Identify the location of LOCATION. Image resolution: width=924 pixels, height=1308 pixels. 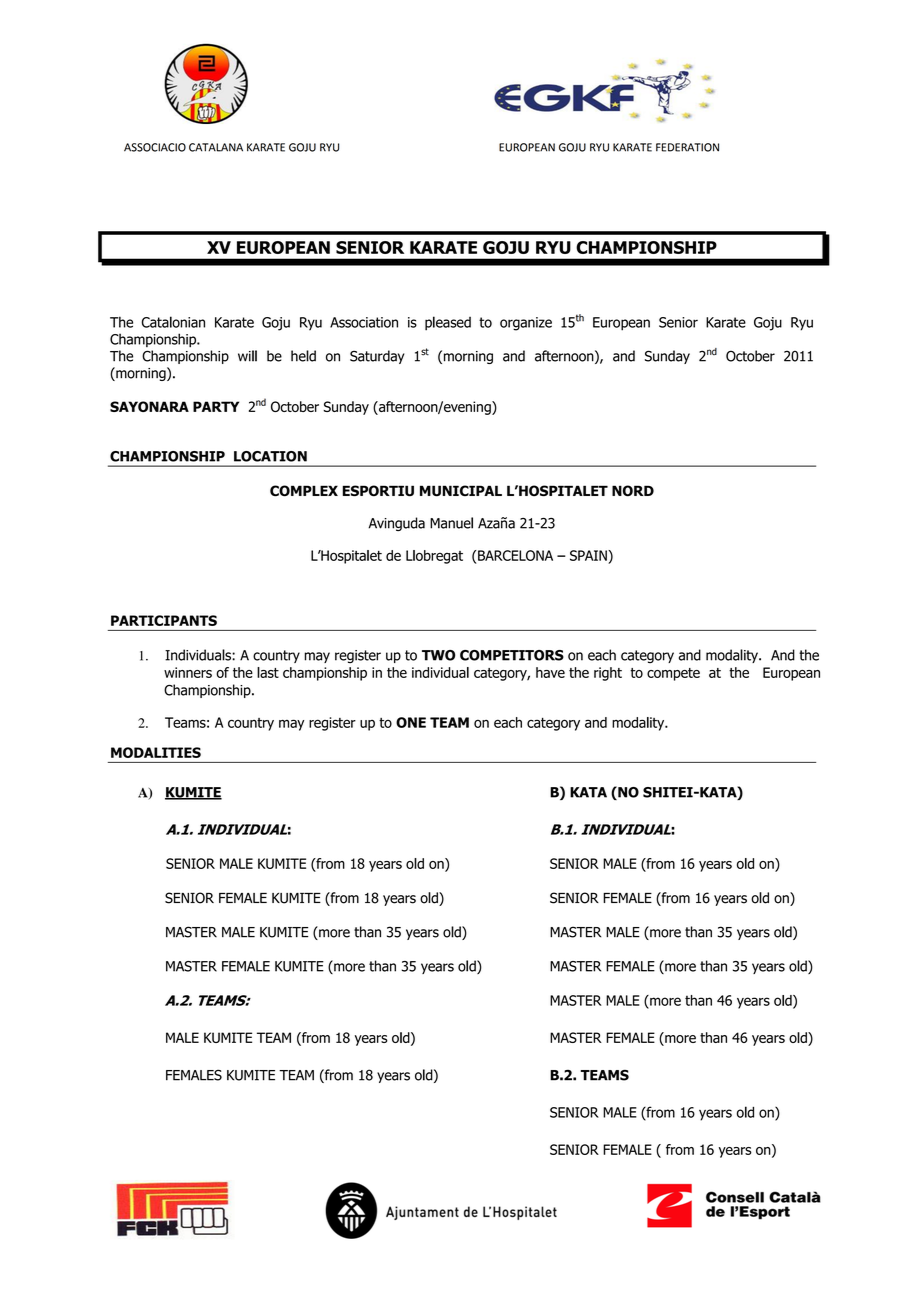
(270, 456).
